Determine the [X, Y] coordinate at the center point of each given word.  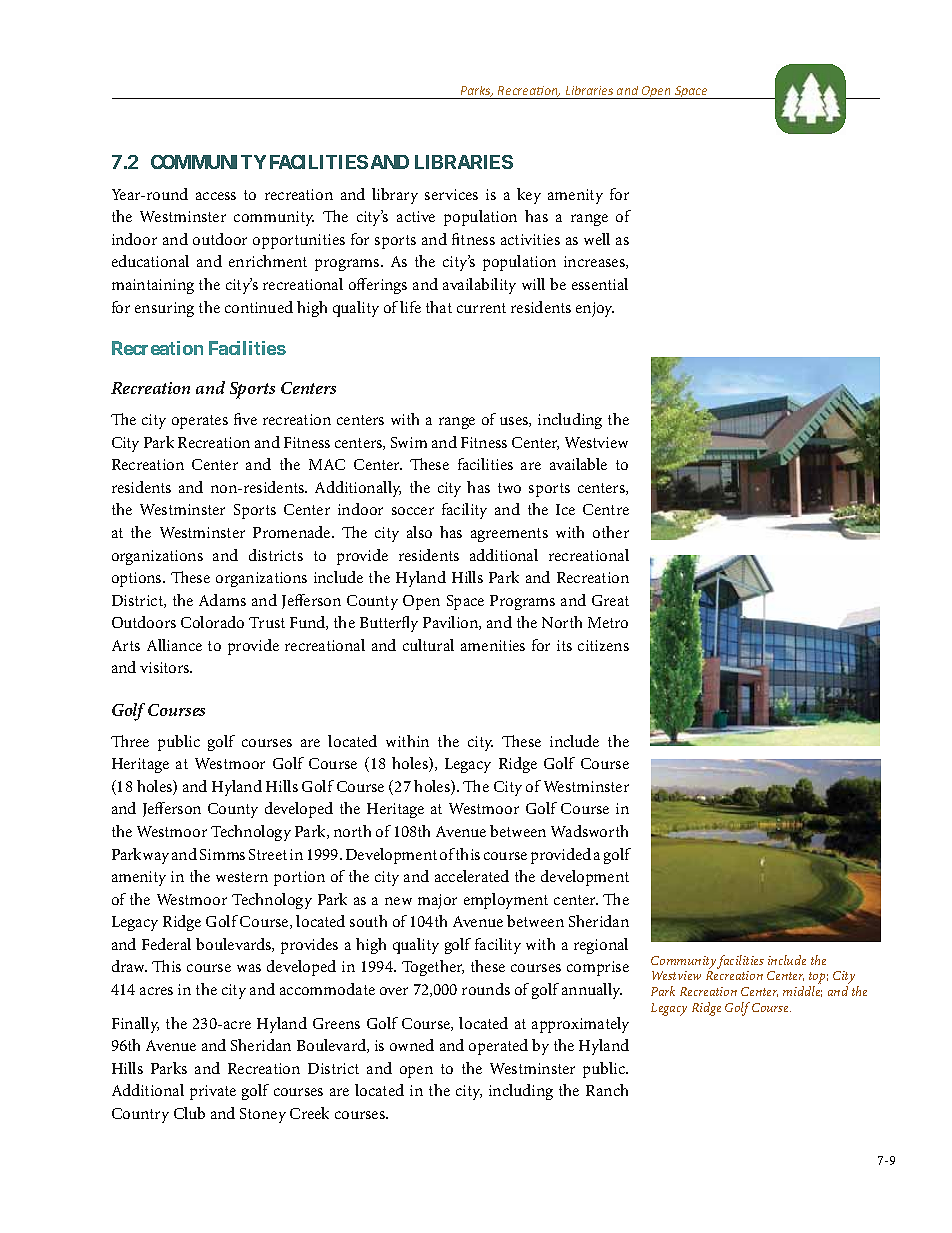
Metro [608, 622]
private [213, 1092]
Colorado [212, 622]
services [451, 194]
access [216, 196]
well [597, 239]
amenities [493, 645]
